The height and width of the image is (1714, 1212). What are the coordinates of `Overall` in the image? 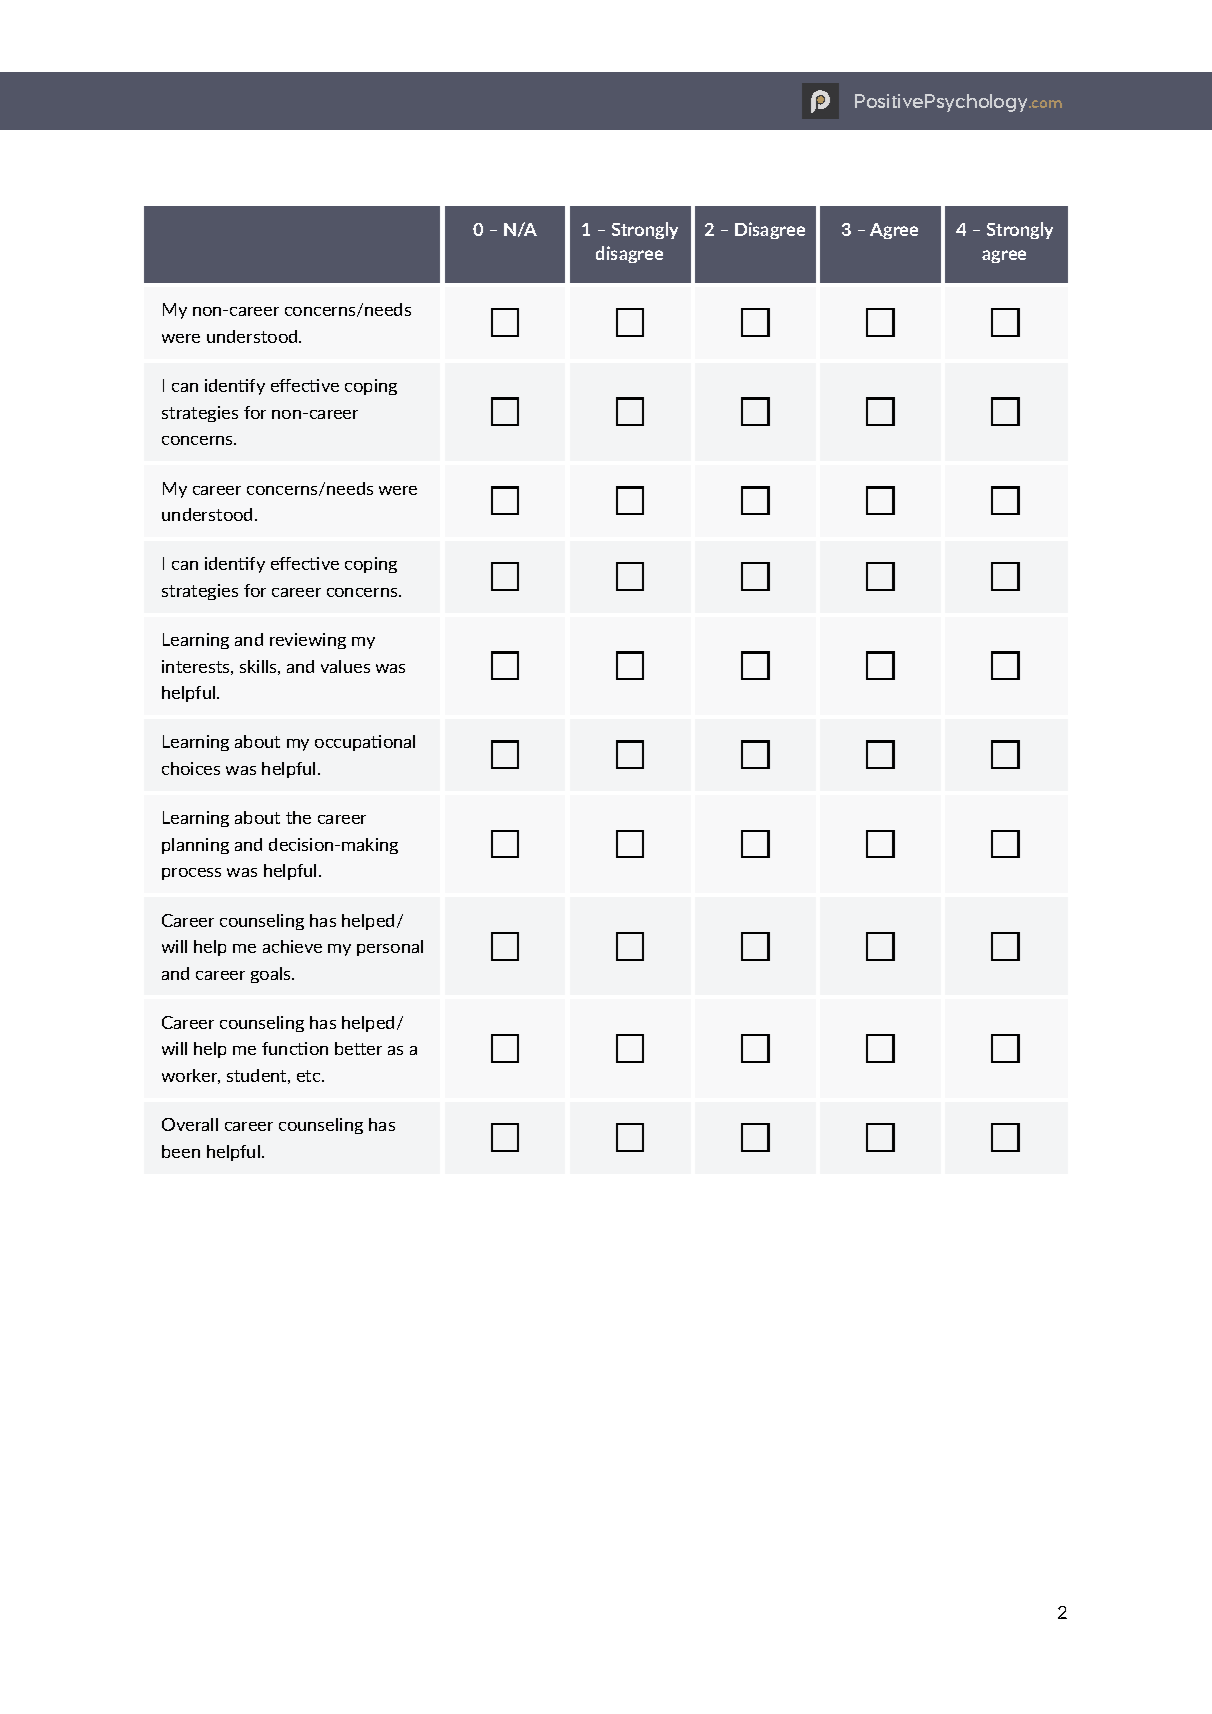 It's located at (190, 1124).
